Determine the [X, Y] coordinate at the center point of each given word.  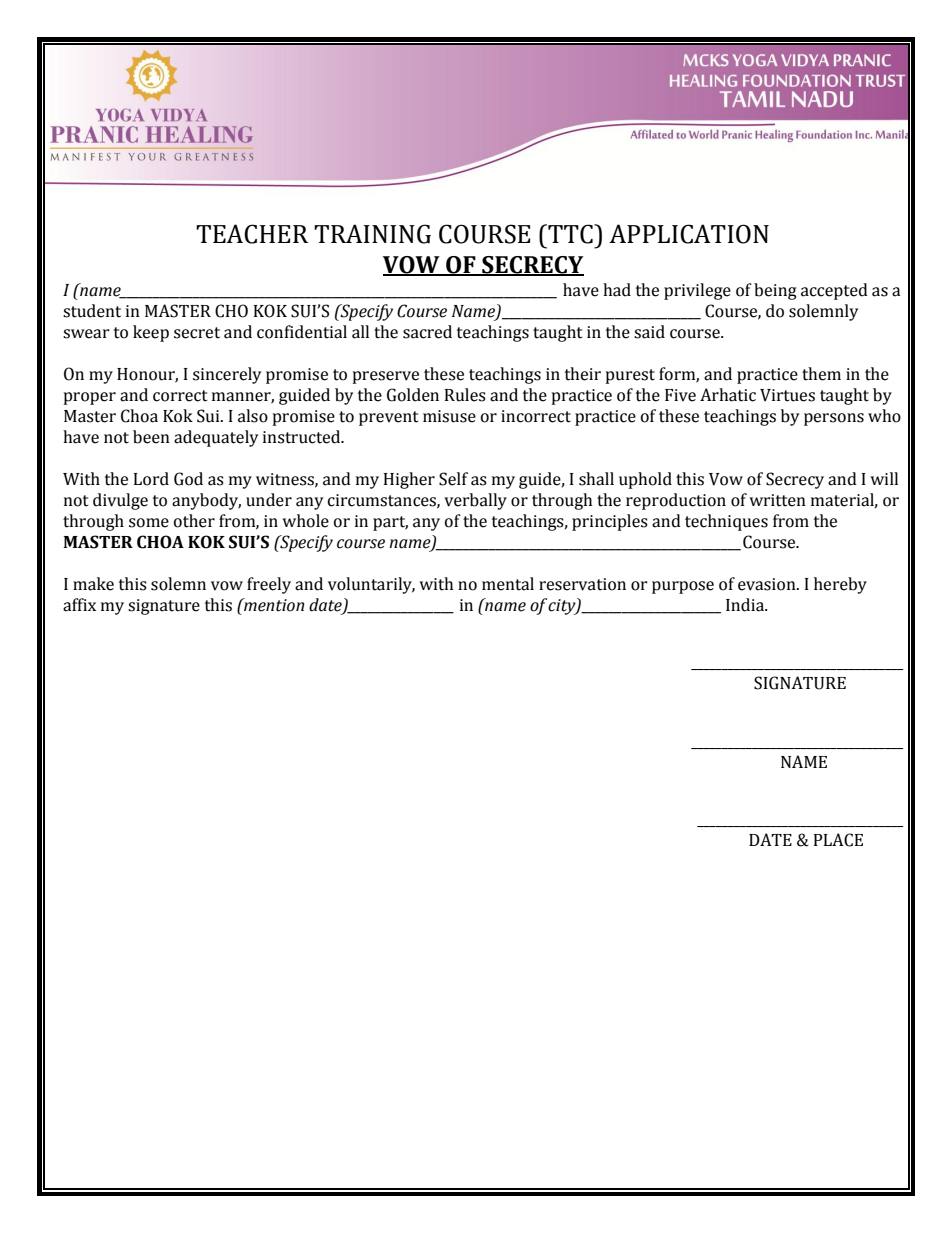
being [775, 291]
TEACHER [252, 234]
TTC [570, 234]
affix [79, 605]
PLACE [838, 840]
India [746, 605]
